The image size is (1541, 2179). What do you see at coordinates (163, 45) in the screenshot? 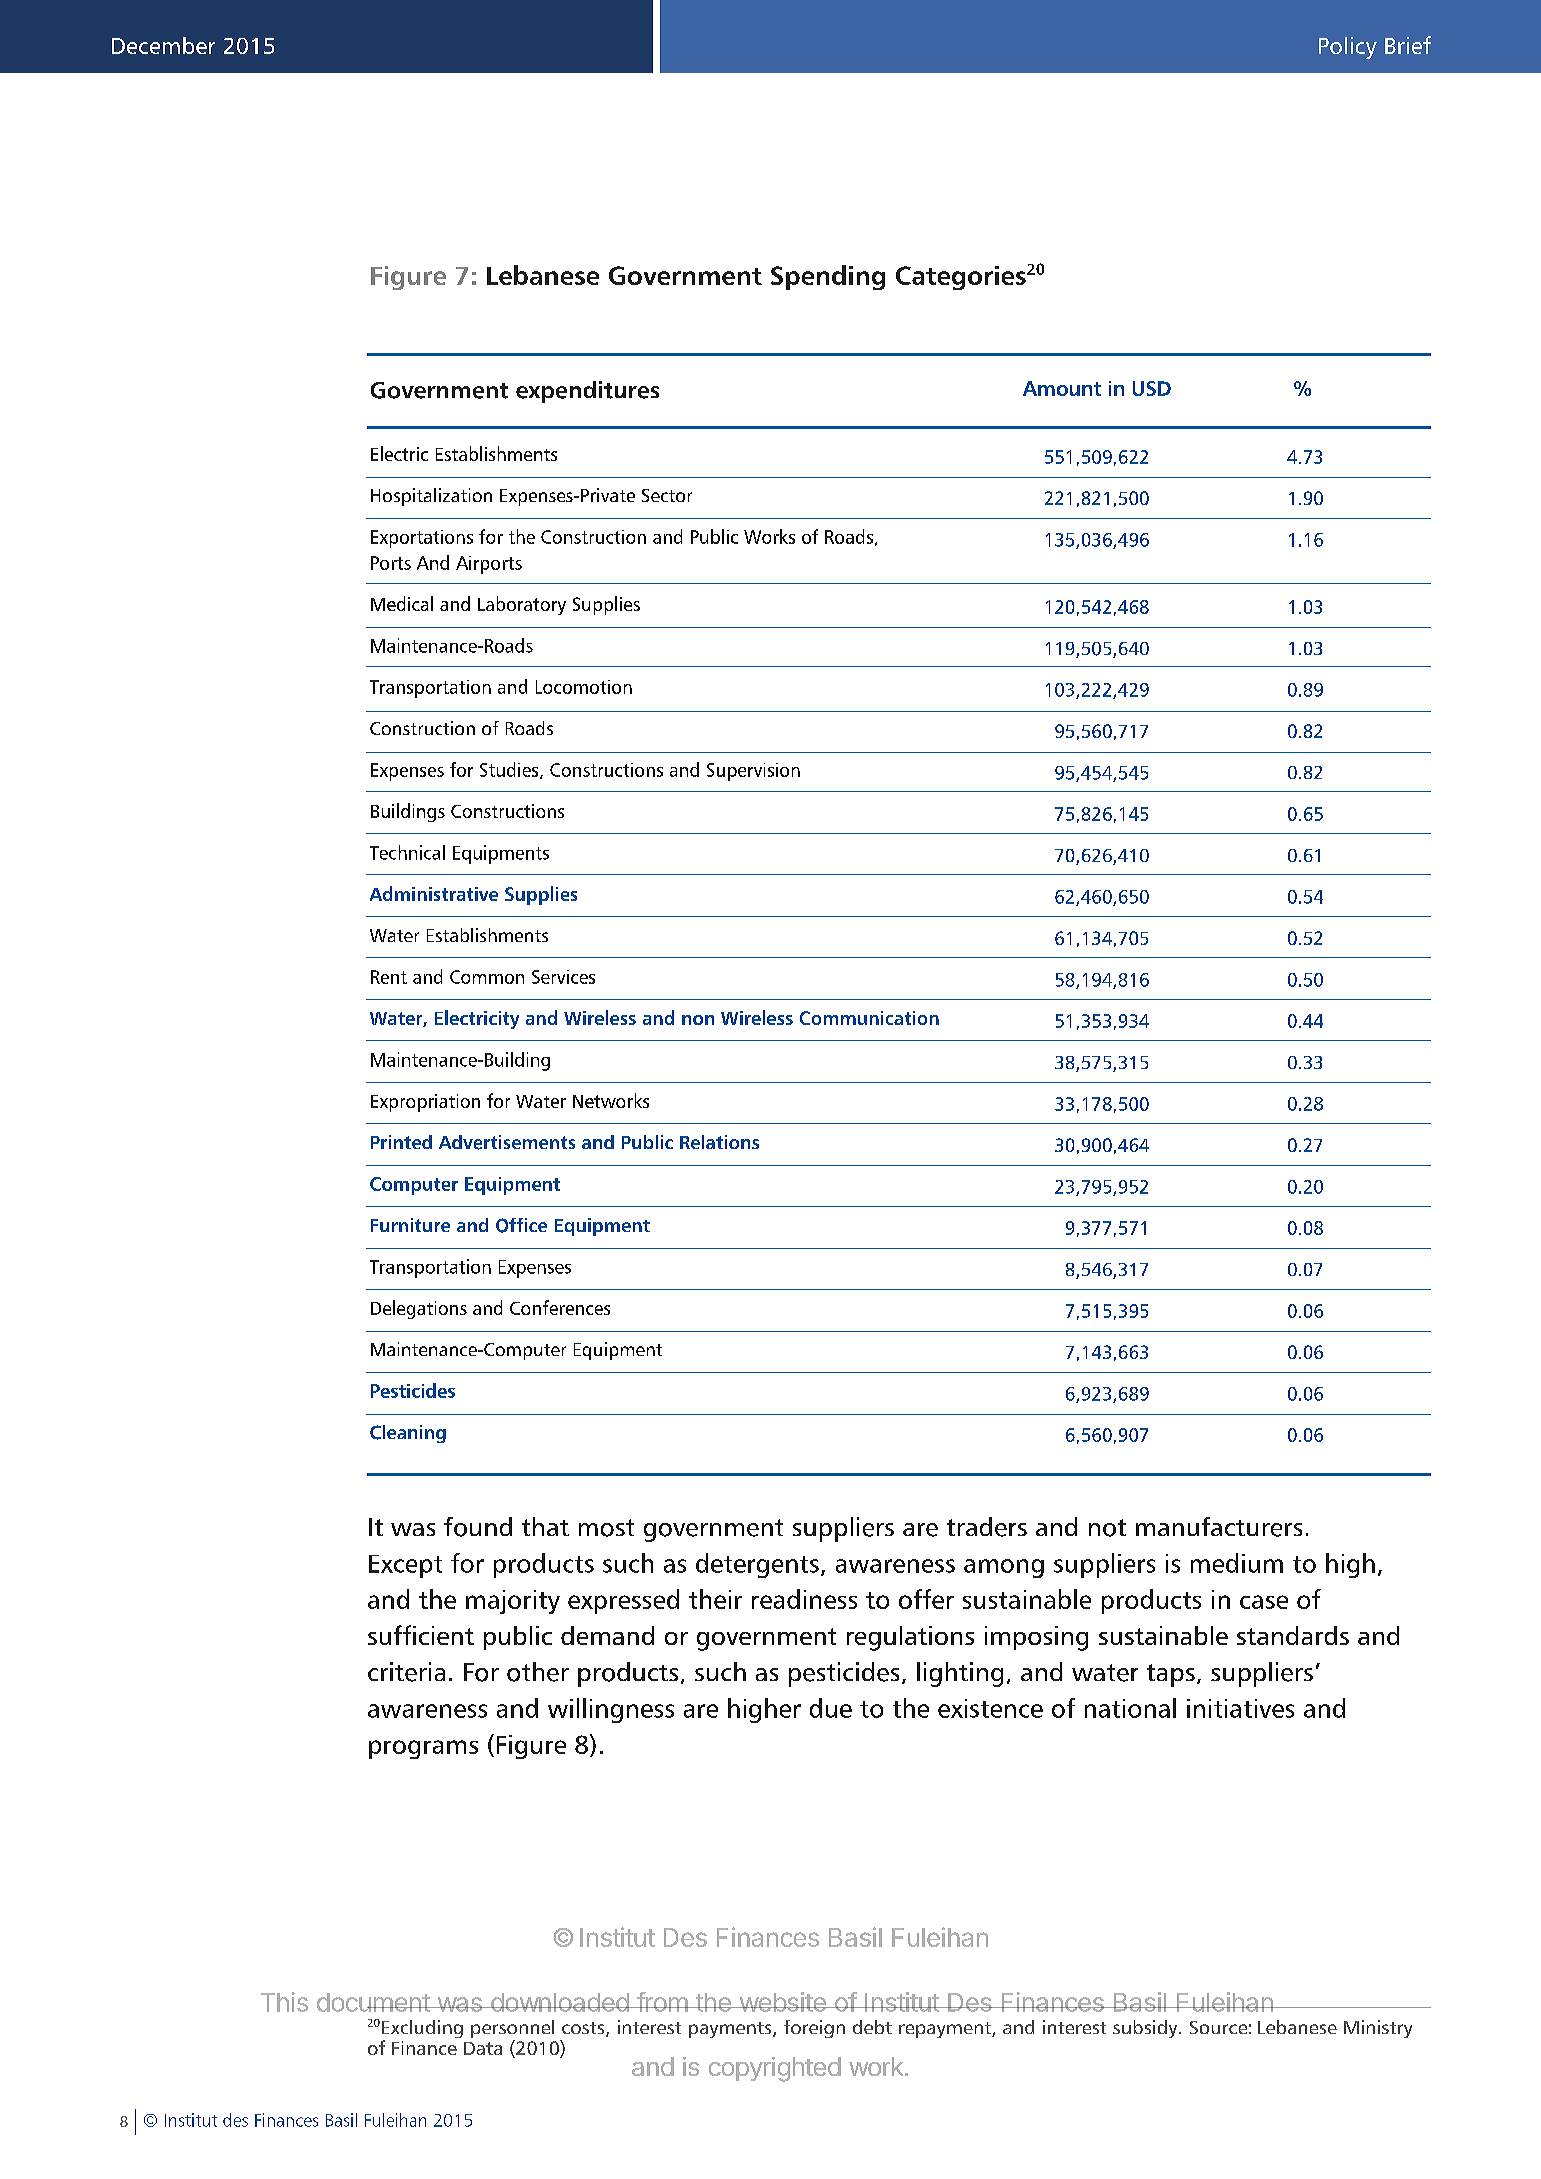
I see `December` at bounding box center [163, 45].
